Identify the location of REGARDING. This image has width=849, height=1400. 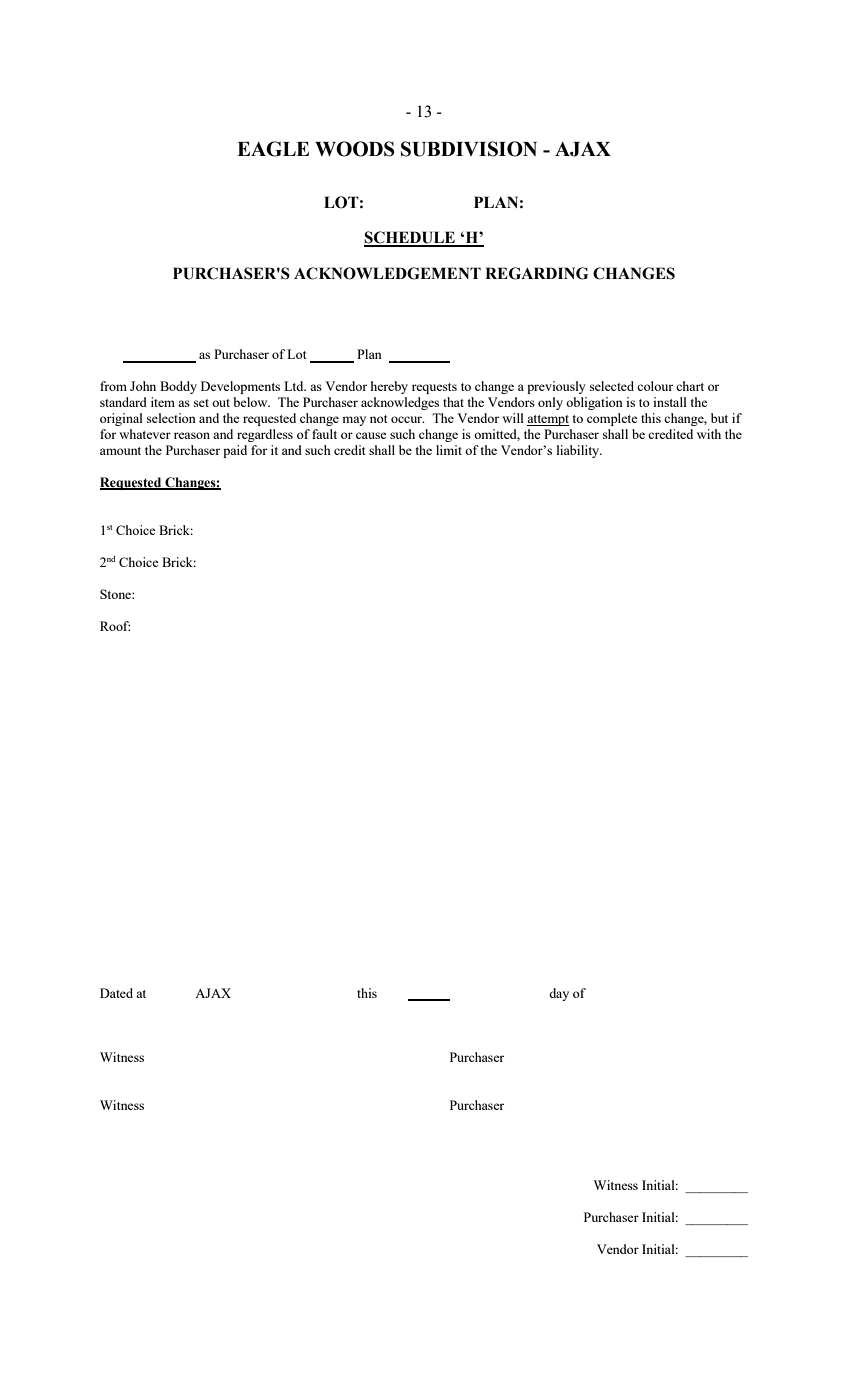
(536, 273).
